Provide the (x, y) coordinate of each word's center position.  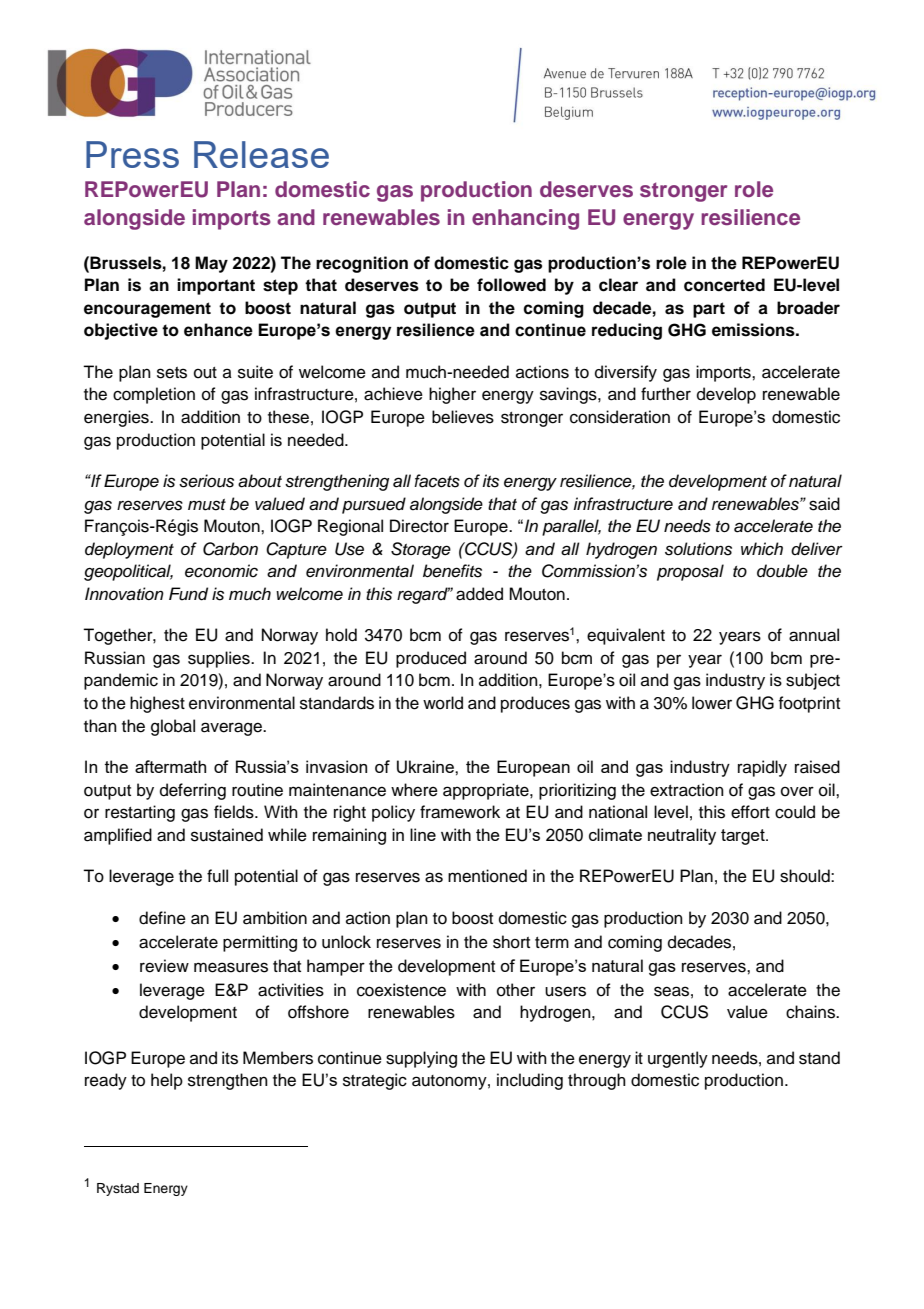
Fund (188, 594)
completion (154, 395)
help (167, 1081)
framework (460, 812)
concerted (724, 285)
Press (132, 154)
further (666, 394)
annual (814, 635)
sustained (227, 835)
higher (452, 395)
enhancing (525, 219)
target (744, 837)
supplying (421, 1059)
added (479, 594)
